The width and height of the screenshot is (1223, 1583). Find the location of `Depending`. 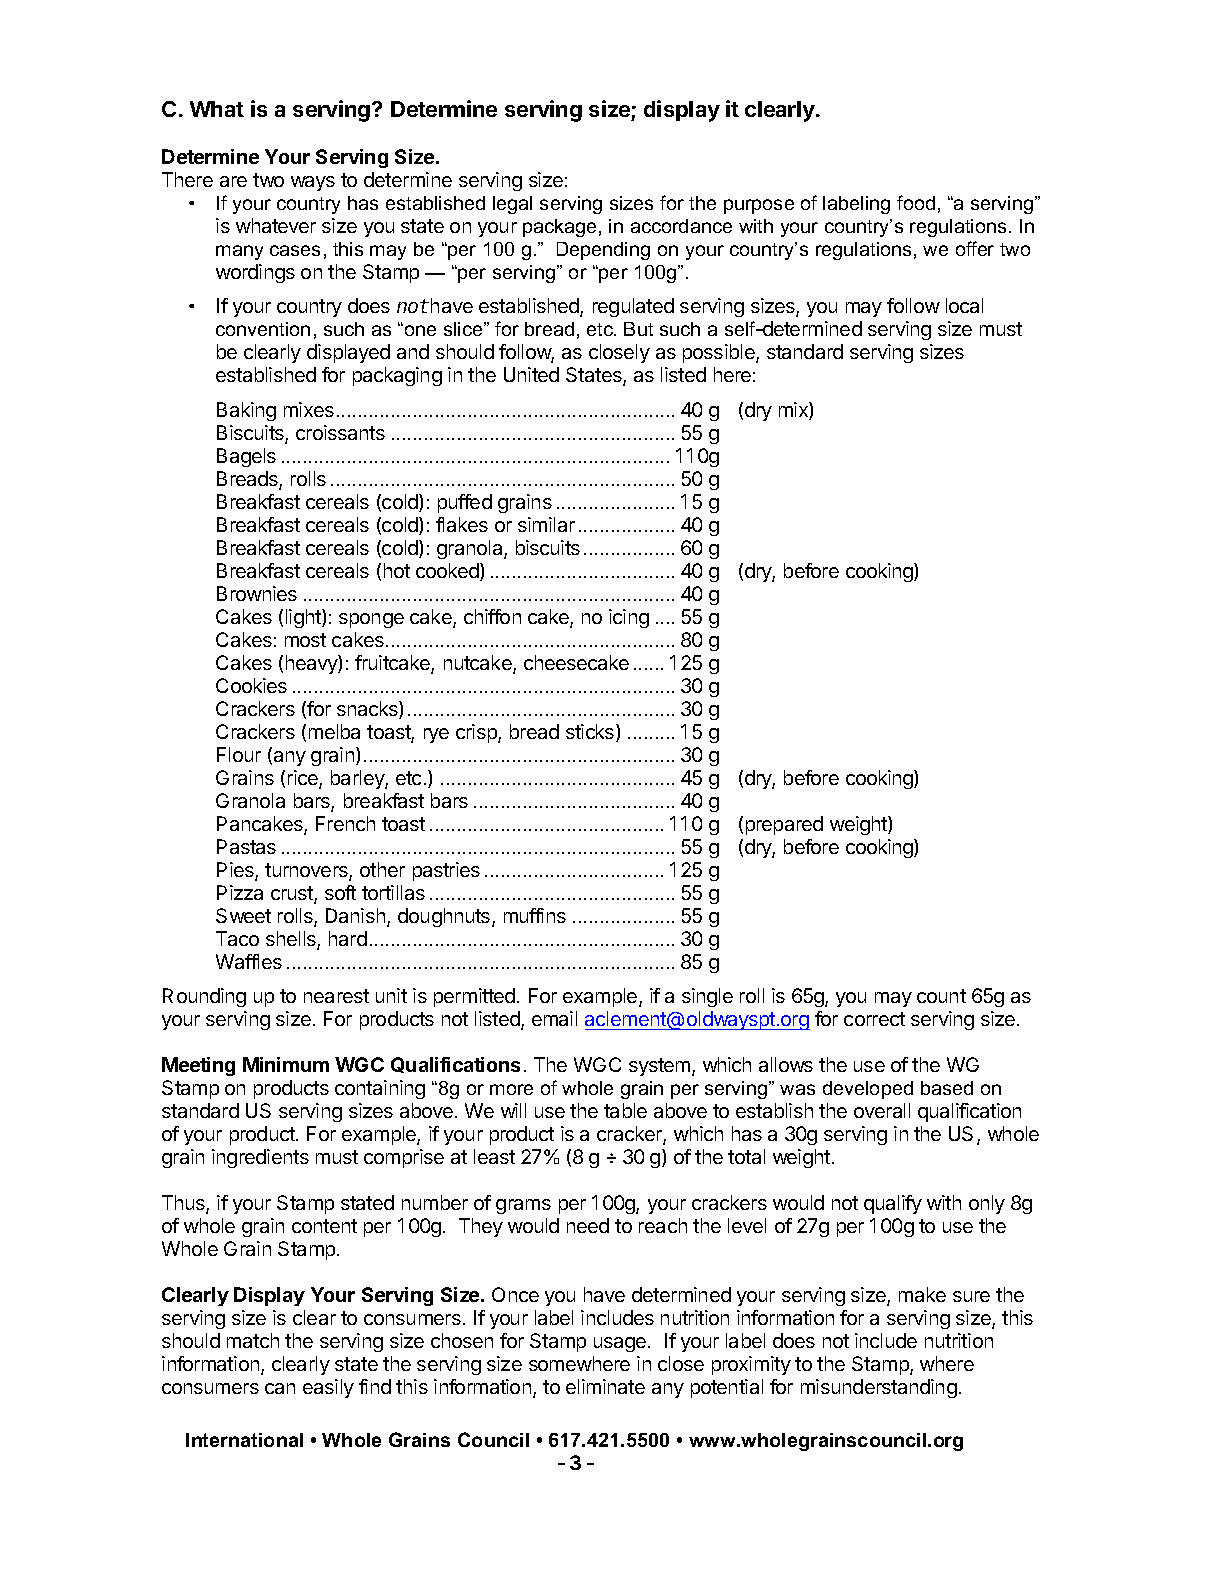

Depending is located at coordinates (603, 251).
